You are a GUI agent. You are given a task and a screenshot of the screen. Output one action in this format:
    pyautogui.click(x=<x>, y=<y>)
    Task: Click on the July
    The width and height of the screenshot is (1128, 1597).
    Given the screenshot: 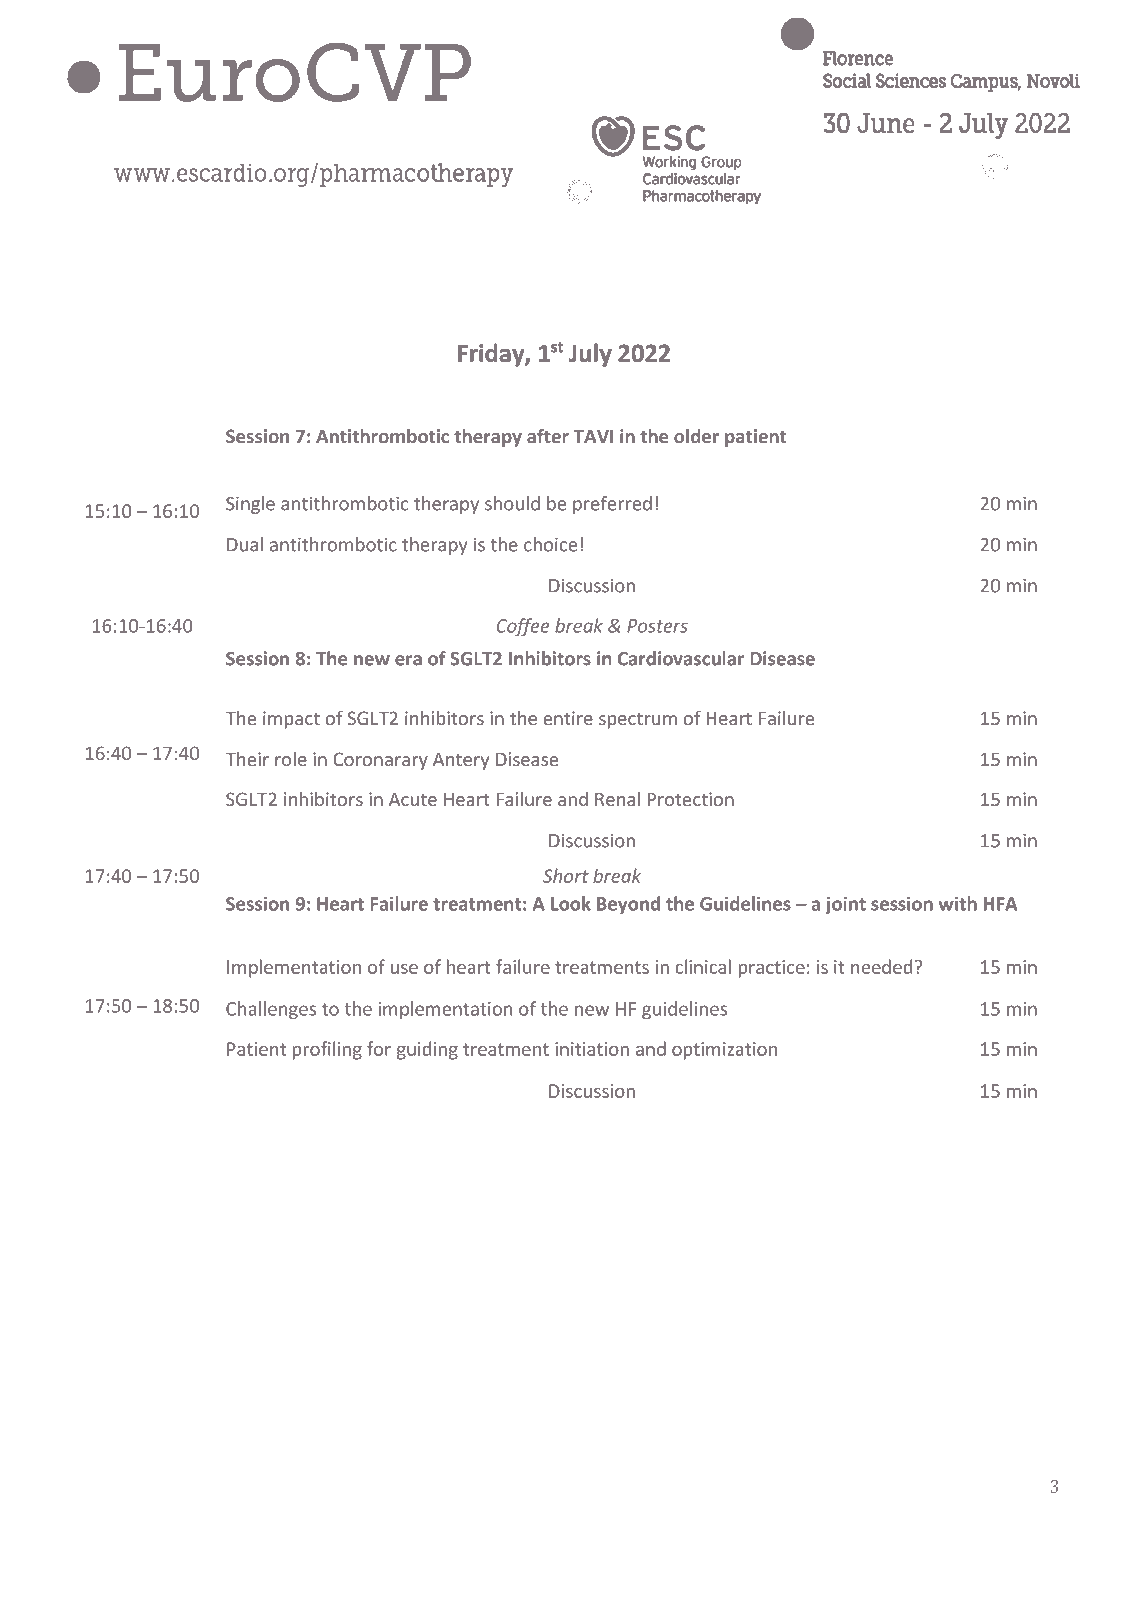 What is the action you would take?
    pyautogui.click(x=590, y=355)
